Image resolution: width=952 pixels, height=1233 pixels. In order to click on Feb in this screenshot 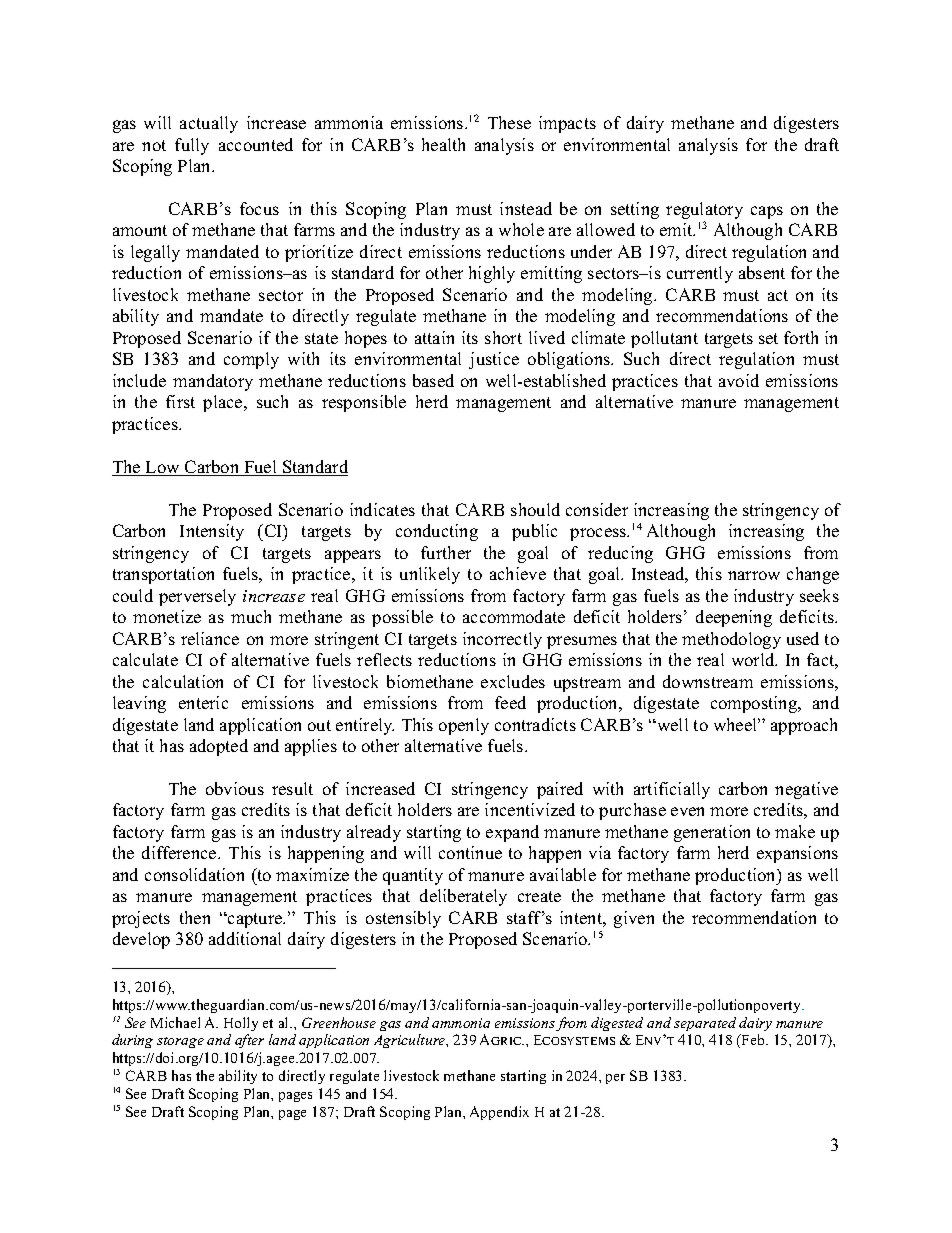, I will do `click(753, 1039)`.
